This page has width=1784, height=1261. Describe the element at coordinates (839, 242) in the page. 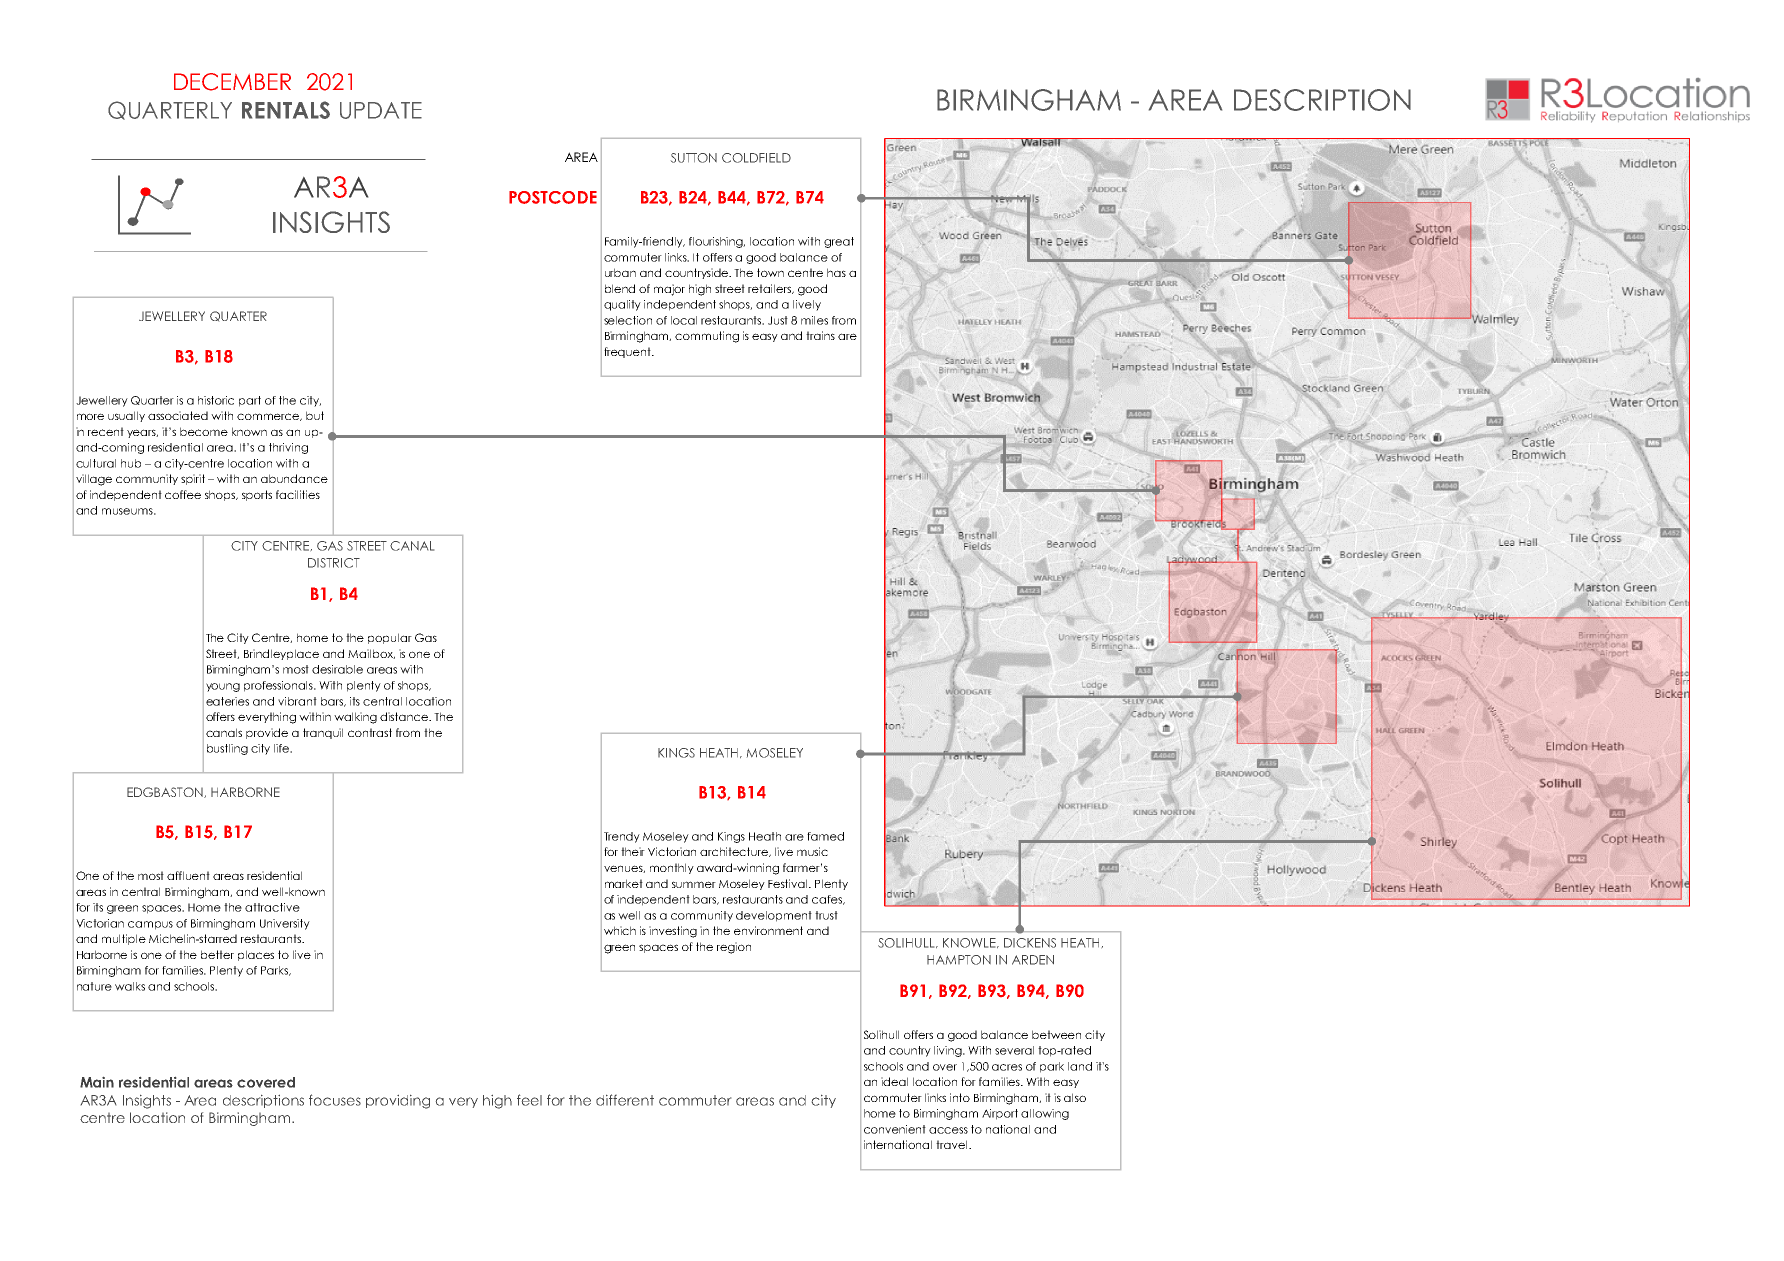

I see `great` at that location.
